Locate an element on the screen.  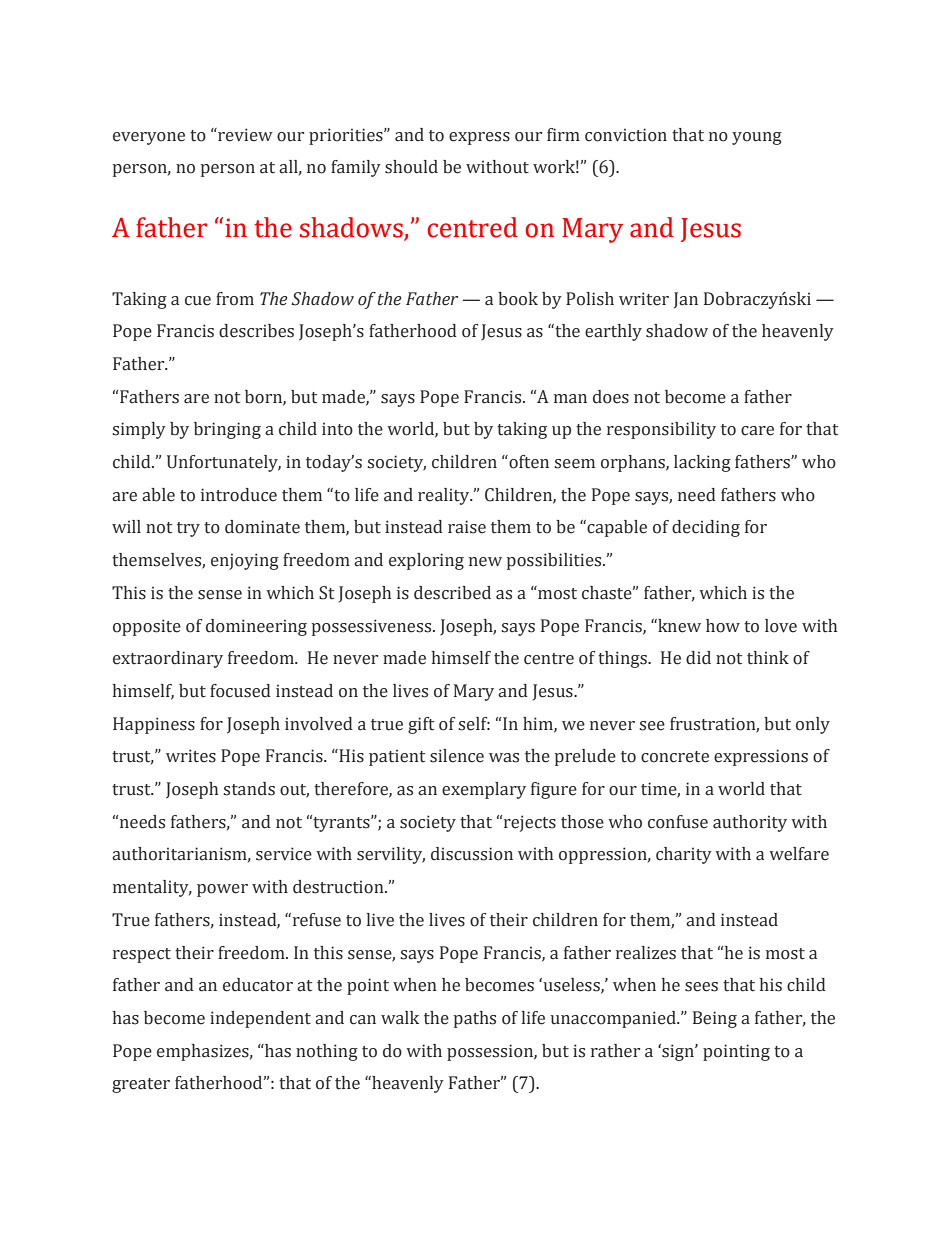
Jan is located at coordinates (686, 300).
